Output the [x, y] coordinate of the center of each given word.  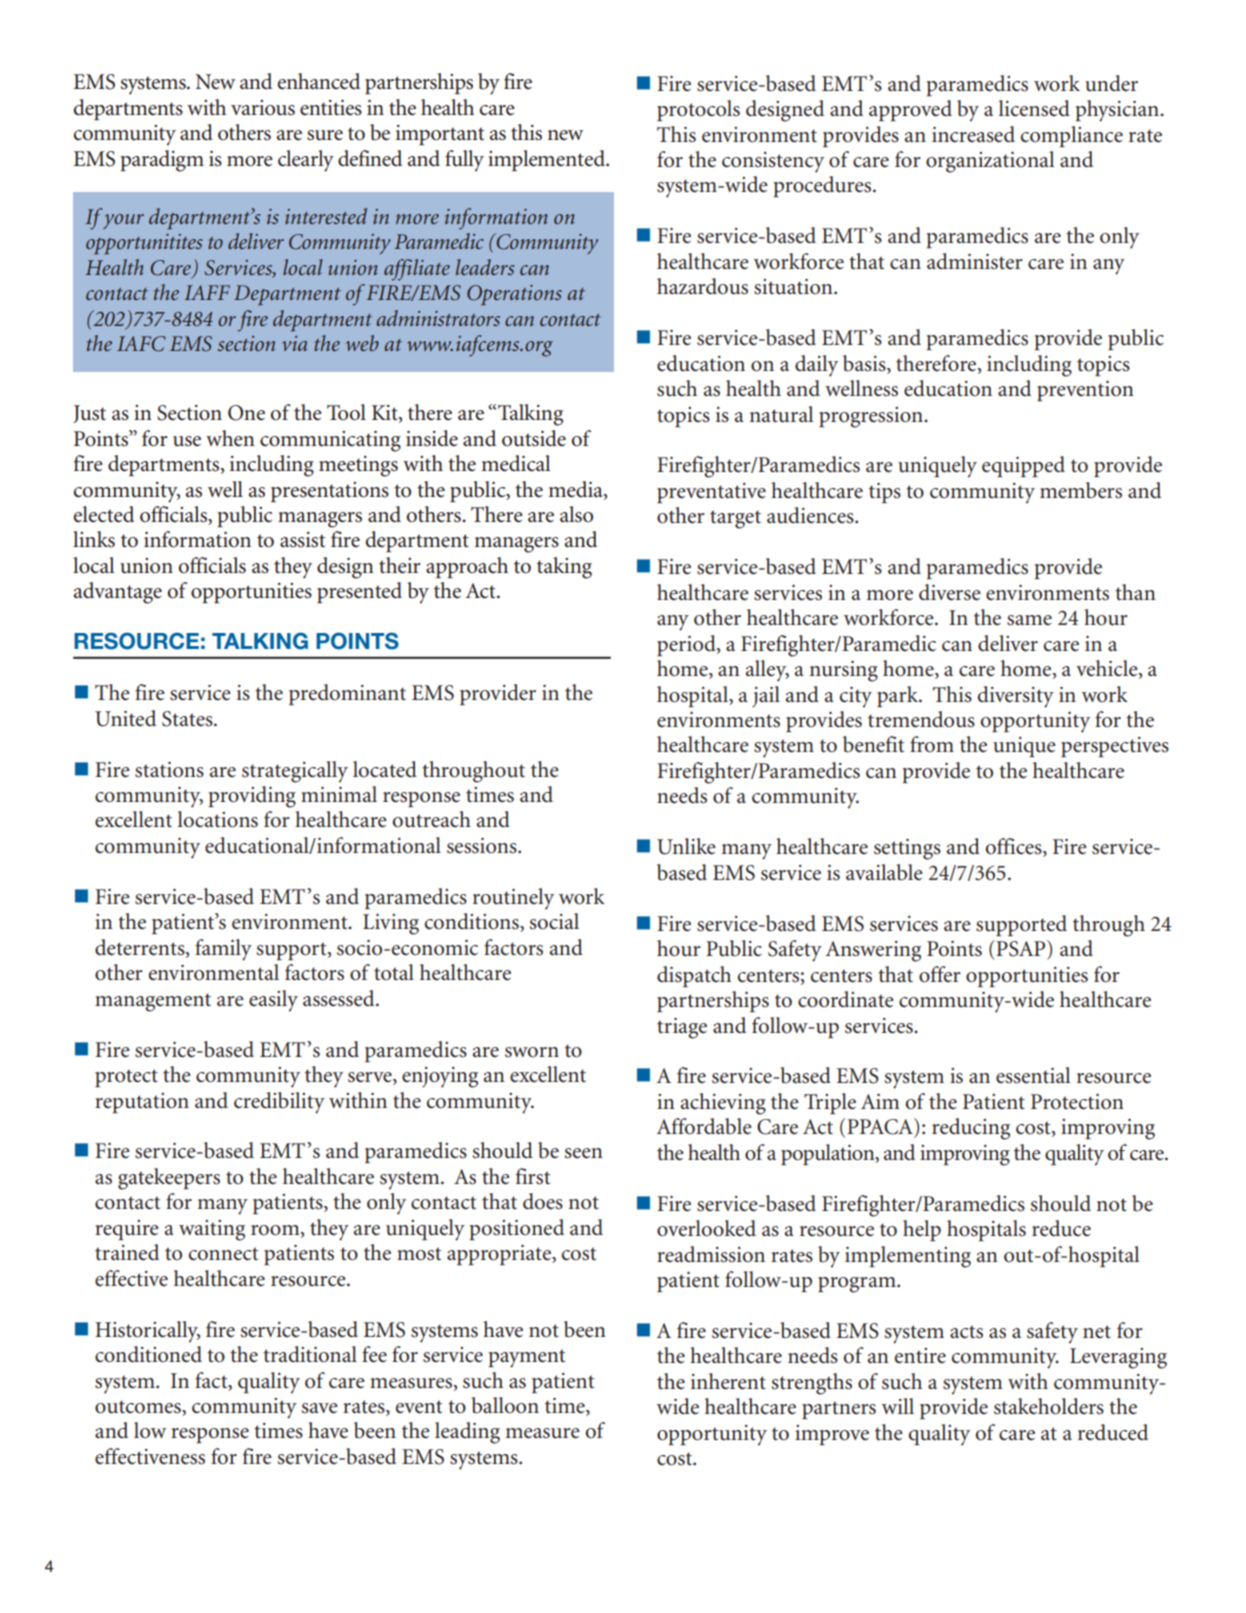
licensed [1034, 108]
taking [564, 568]
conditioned [148, 1354]
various [263, 108]
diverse [950, 592]
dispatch [694, 976]
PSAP [1021, 948]
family [223, 950]
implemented [548, 160]
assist [302, 540]
